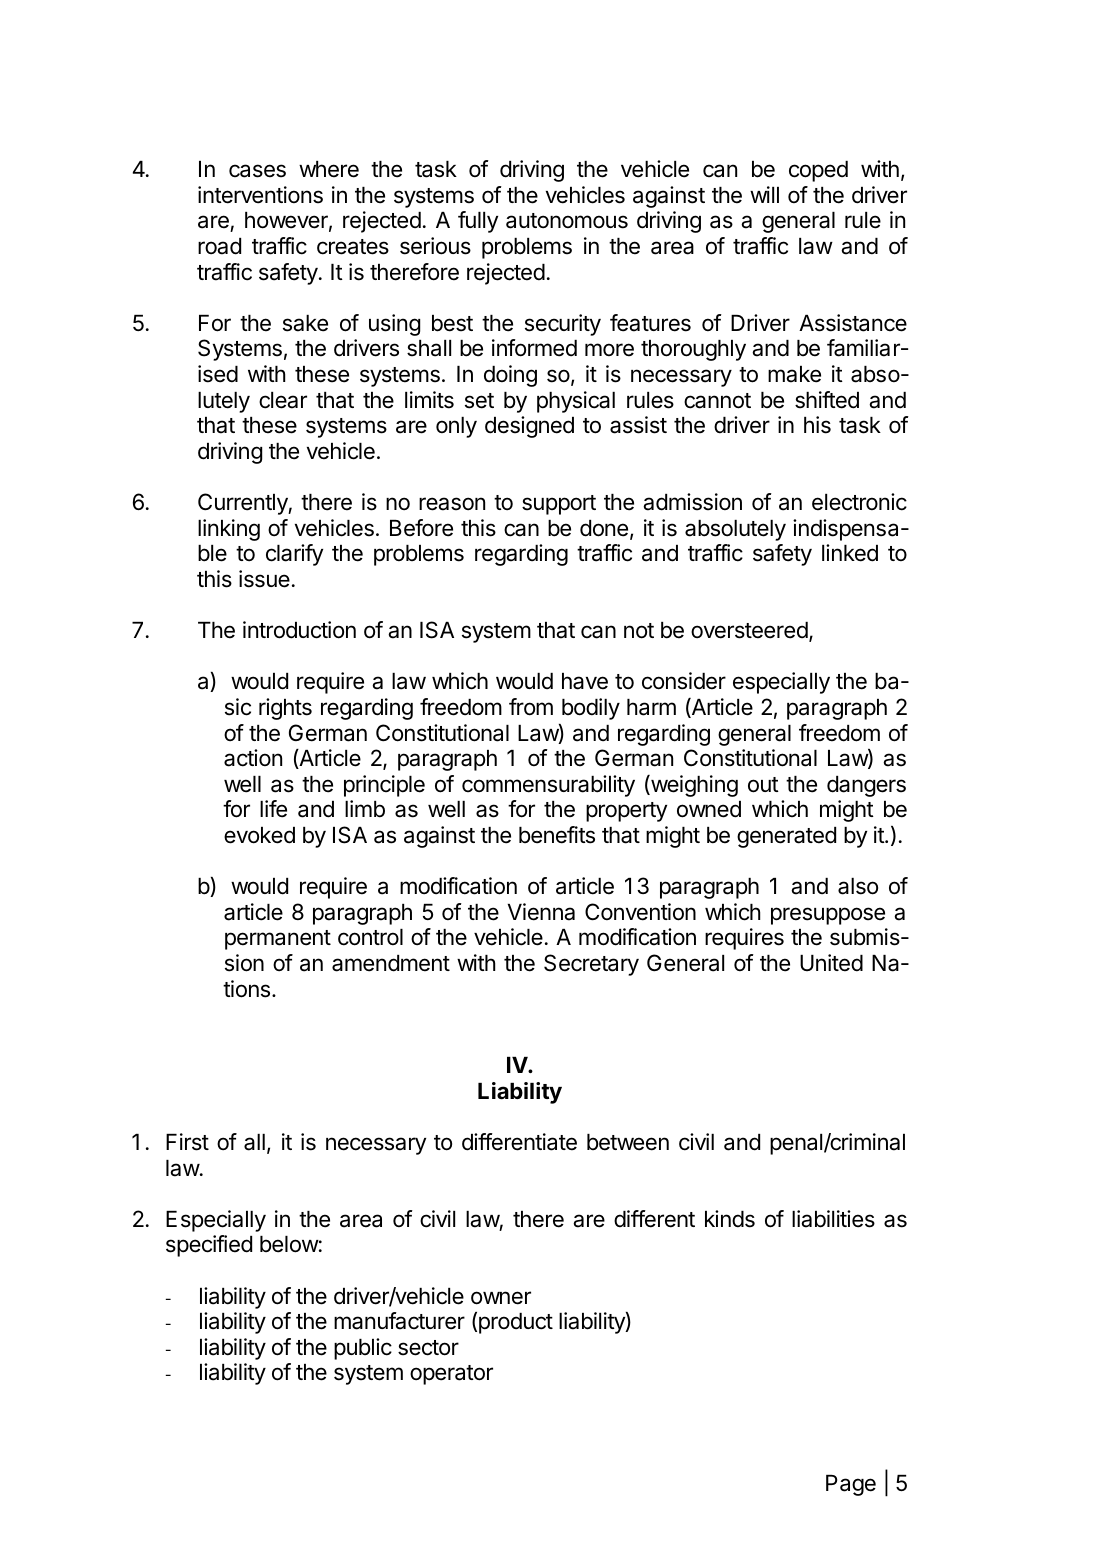 This screenshot has height=1562, width=1104. What do you see at coordinates (363, 1349) in the screenshot?
I see `public` at bounding box center [363, 1349].
